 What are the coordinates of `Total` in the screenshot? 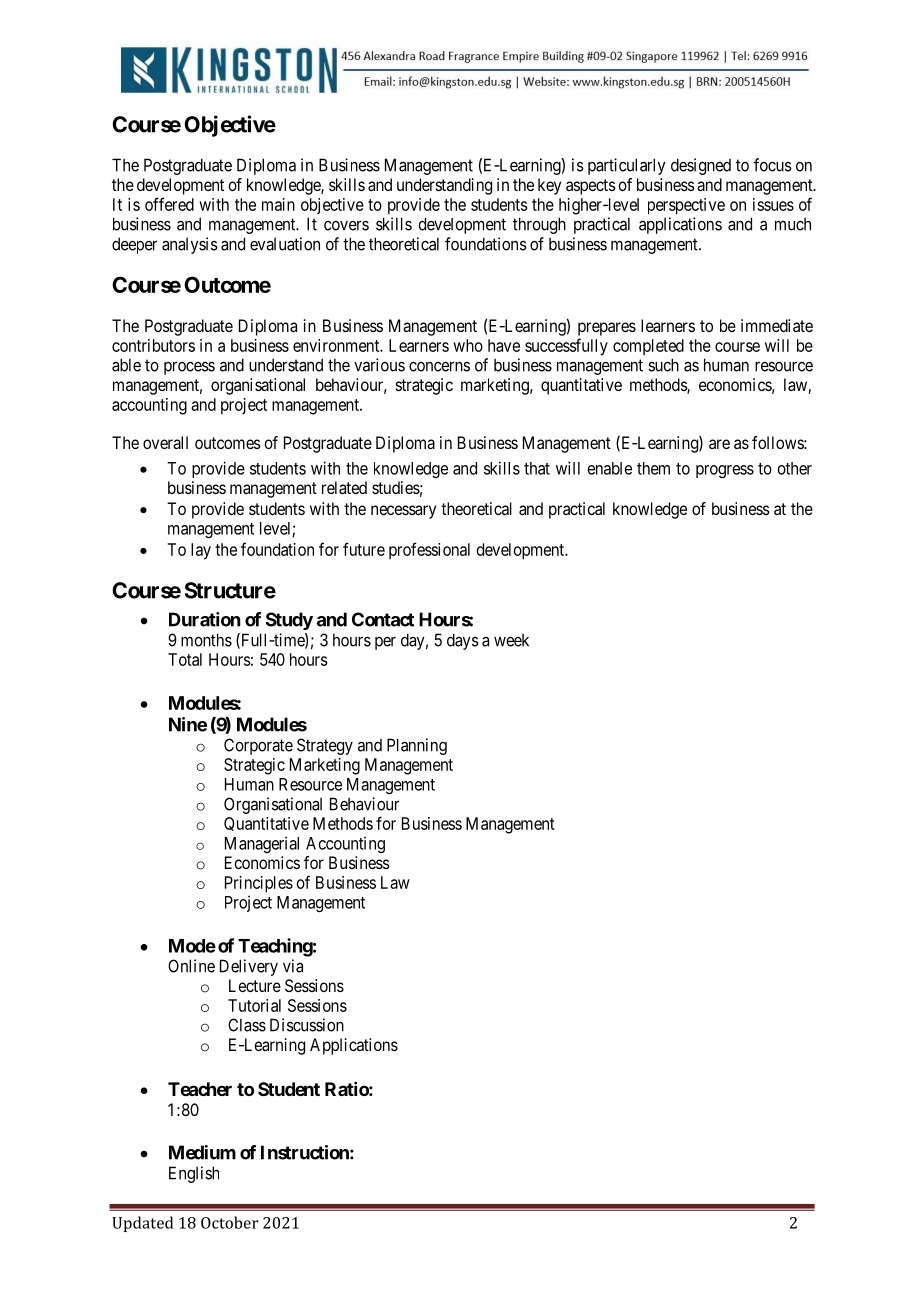 It's located at (185, 659).
